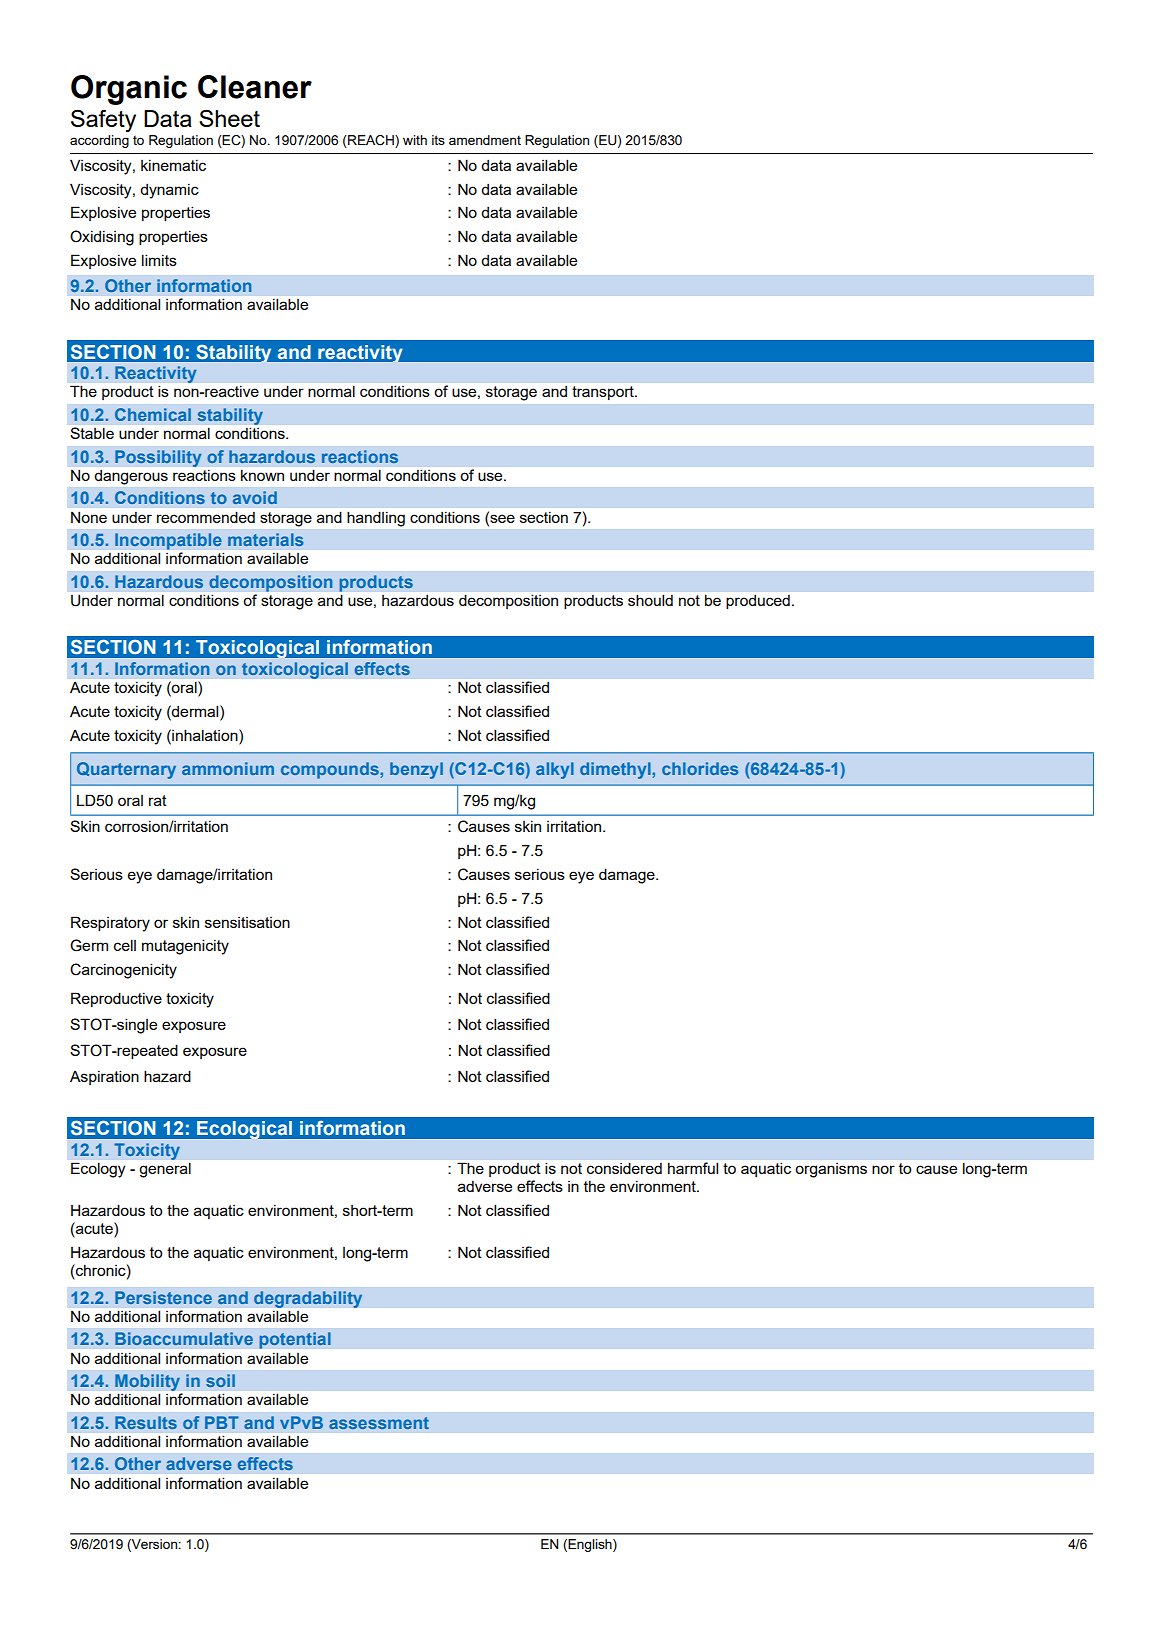 The height and width of the screenshot is (1641, 1161). Describe the element at coordinates (158, 458) in the screenshot. I see `Possibility` at that location.
